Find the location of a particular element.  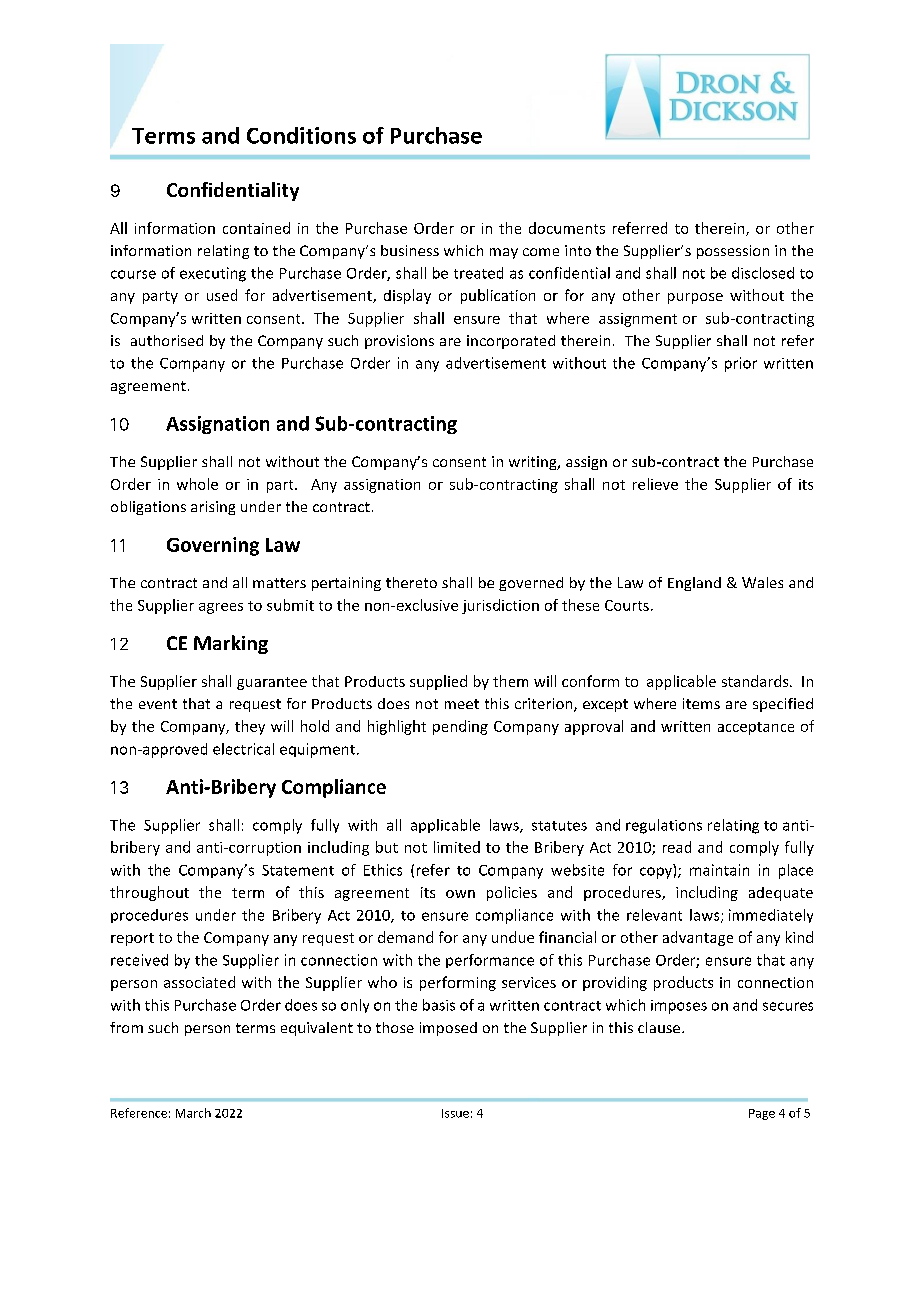

possession is located at coordinates (733, 252).
